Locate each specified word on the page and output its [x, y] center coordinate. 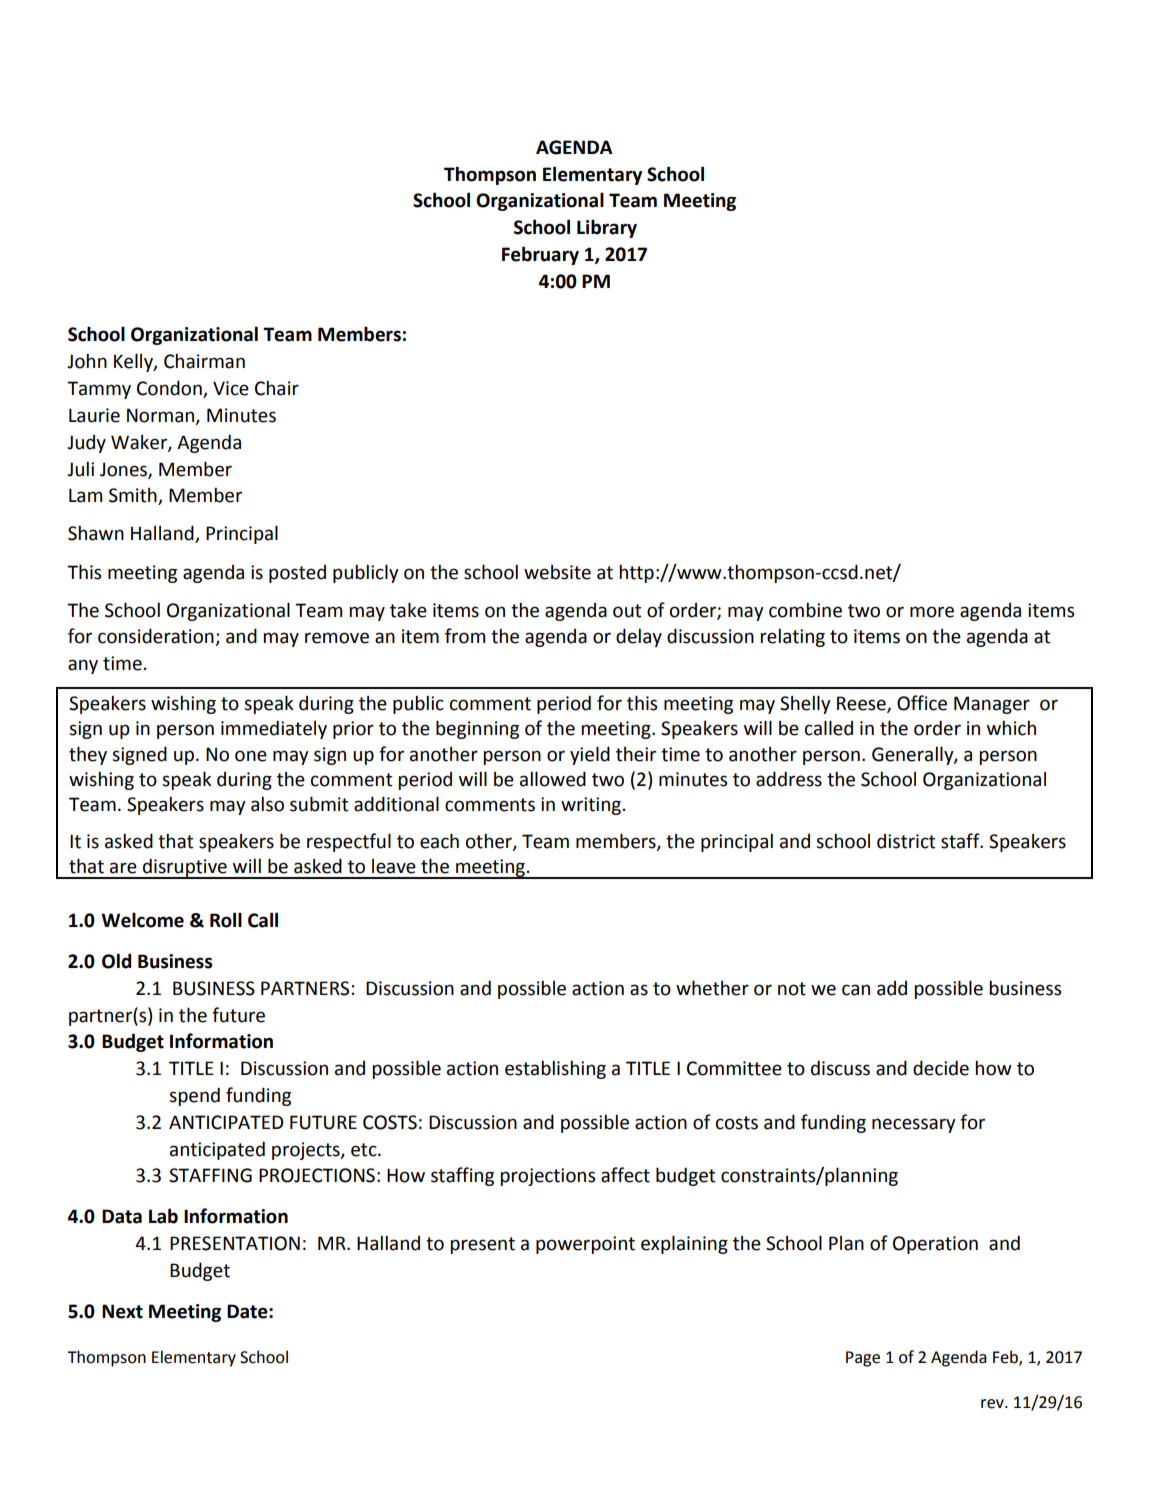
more [932, 612]
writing [591, 806]
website [557, 572]
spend [194, 1096]
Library [607, 228]
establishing [555, 1069]
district [906, 841]
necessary [914, 1125]
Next [122, 1311]
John [87, 361]
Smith [134, 496]
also [267, 804]
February [540, 255]
